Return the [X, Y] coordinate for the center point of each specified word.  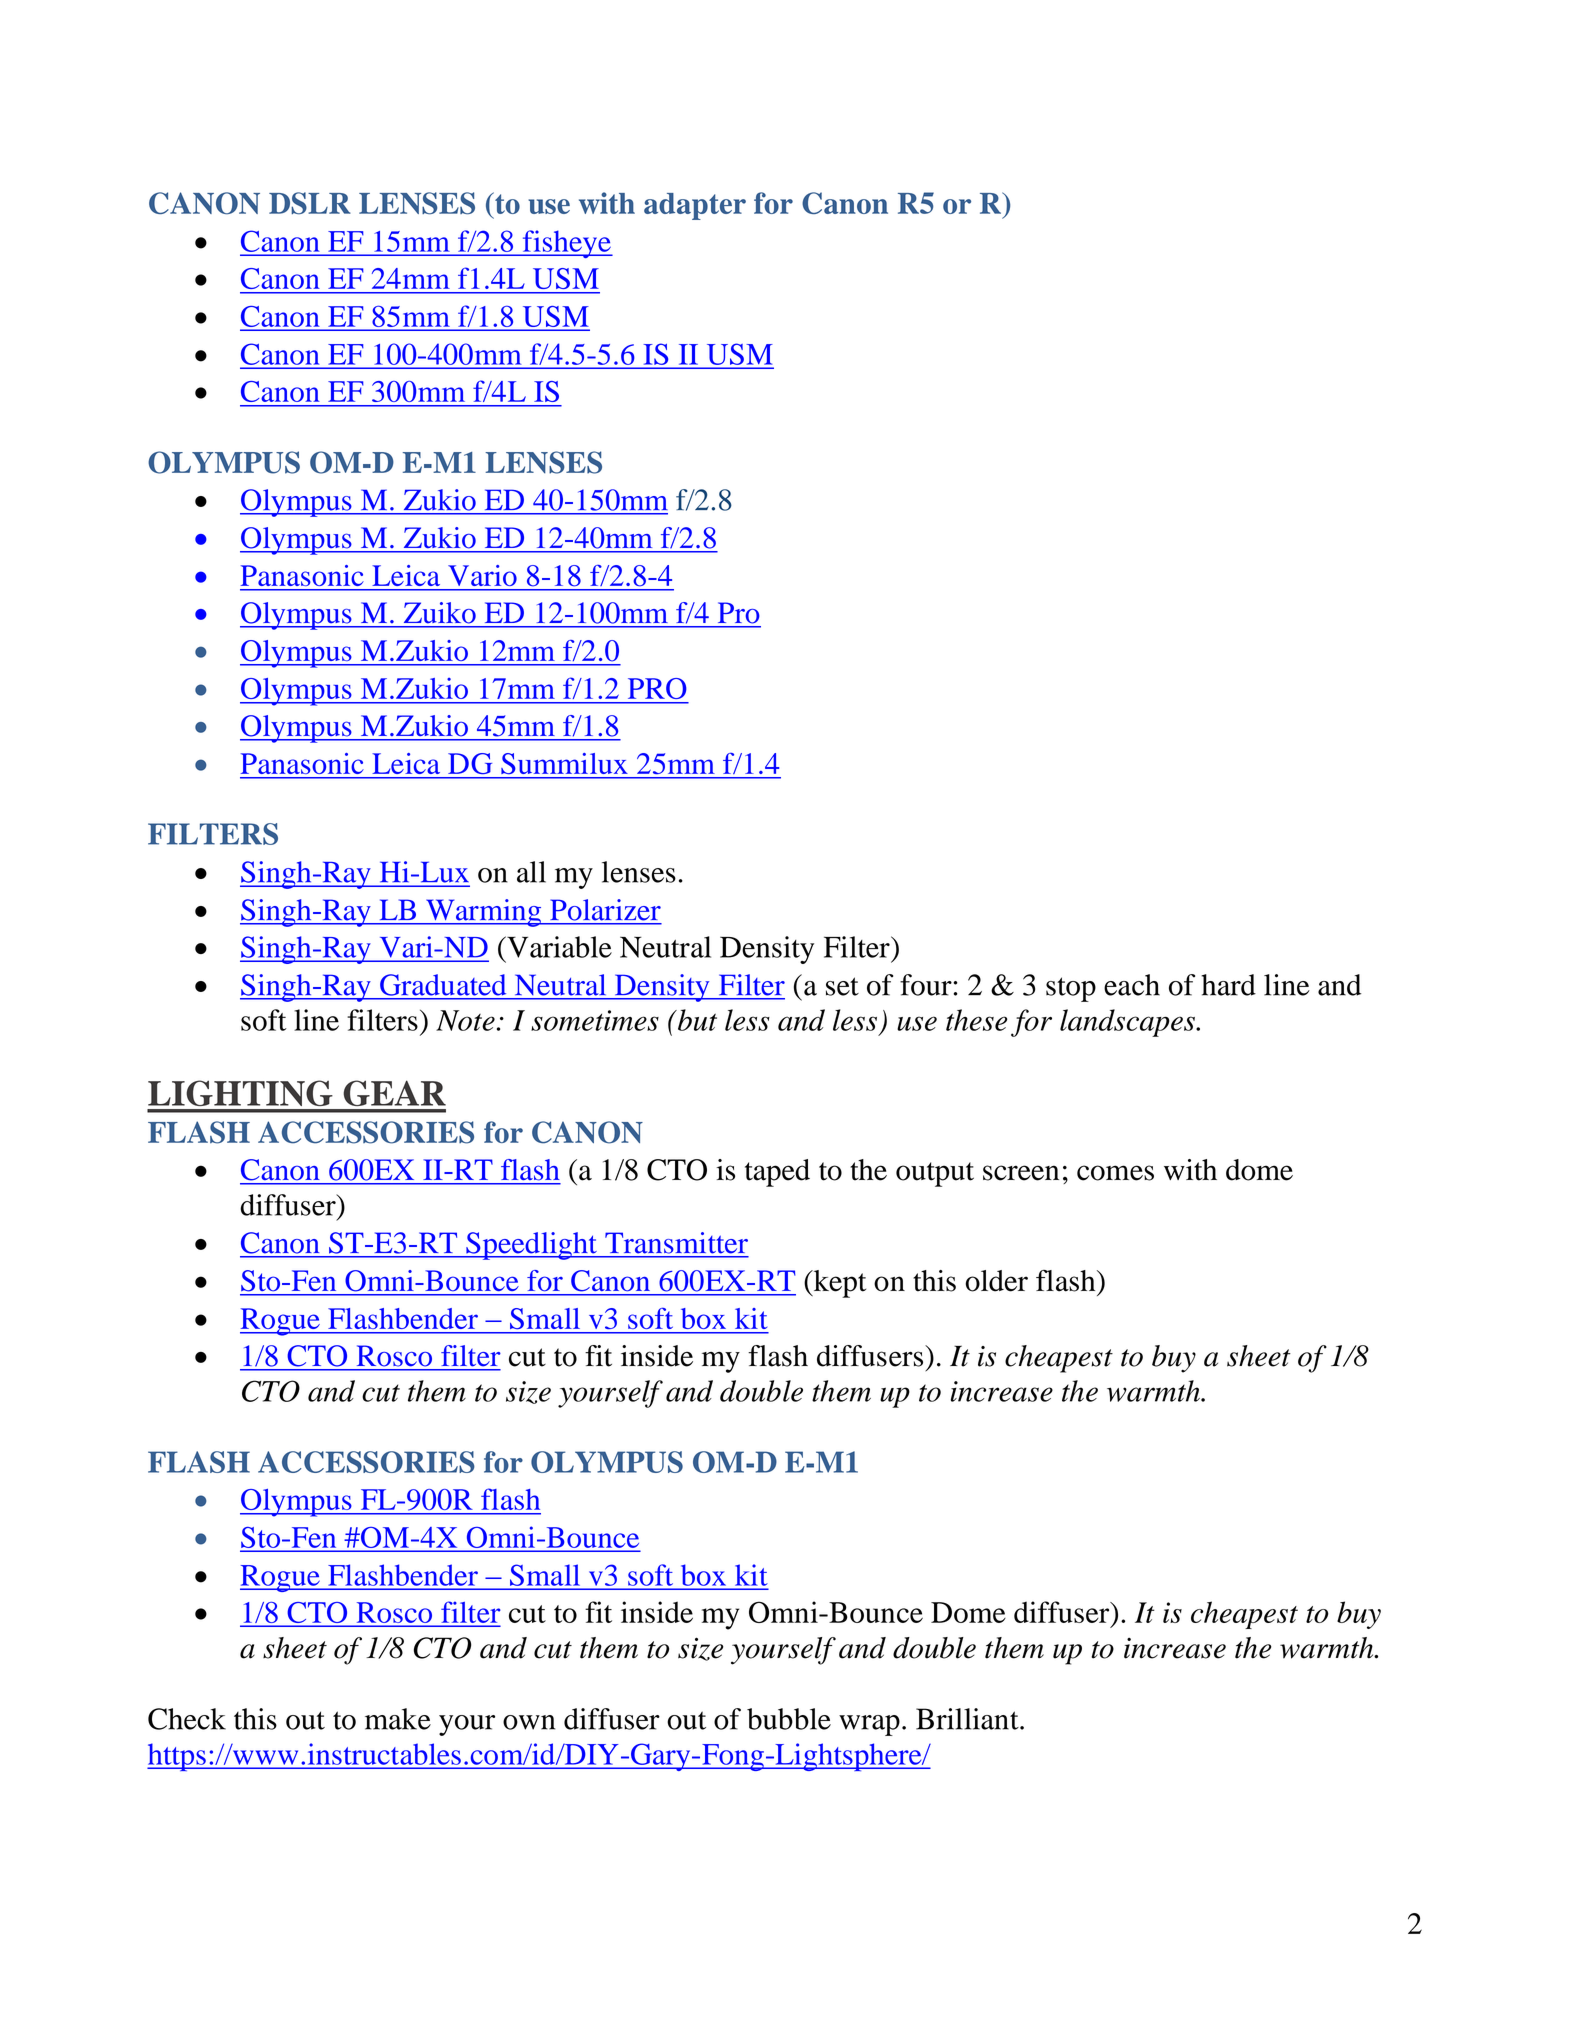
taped [777, 1173]
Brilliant [968, 1719]
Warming [484, 913]
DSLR [310, 203]
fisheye [566, 244]
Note [465, 1020]
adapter [695, 206]
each [1132, 985]
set [842, 986]
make [398, 1719]
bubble [789, 1719]
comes [1115, 1173]
